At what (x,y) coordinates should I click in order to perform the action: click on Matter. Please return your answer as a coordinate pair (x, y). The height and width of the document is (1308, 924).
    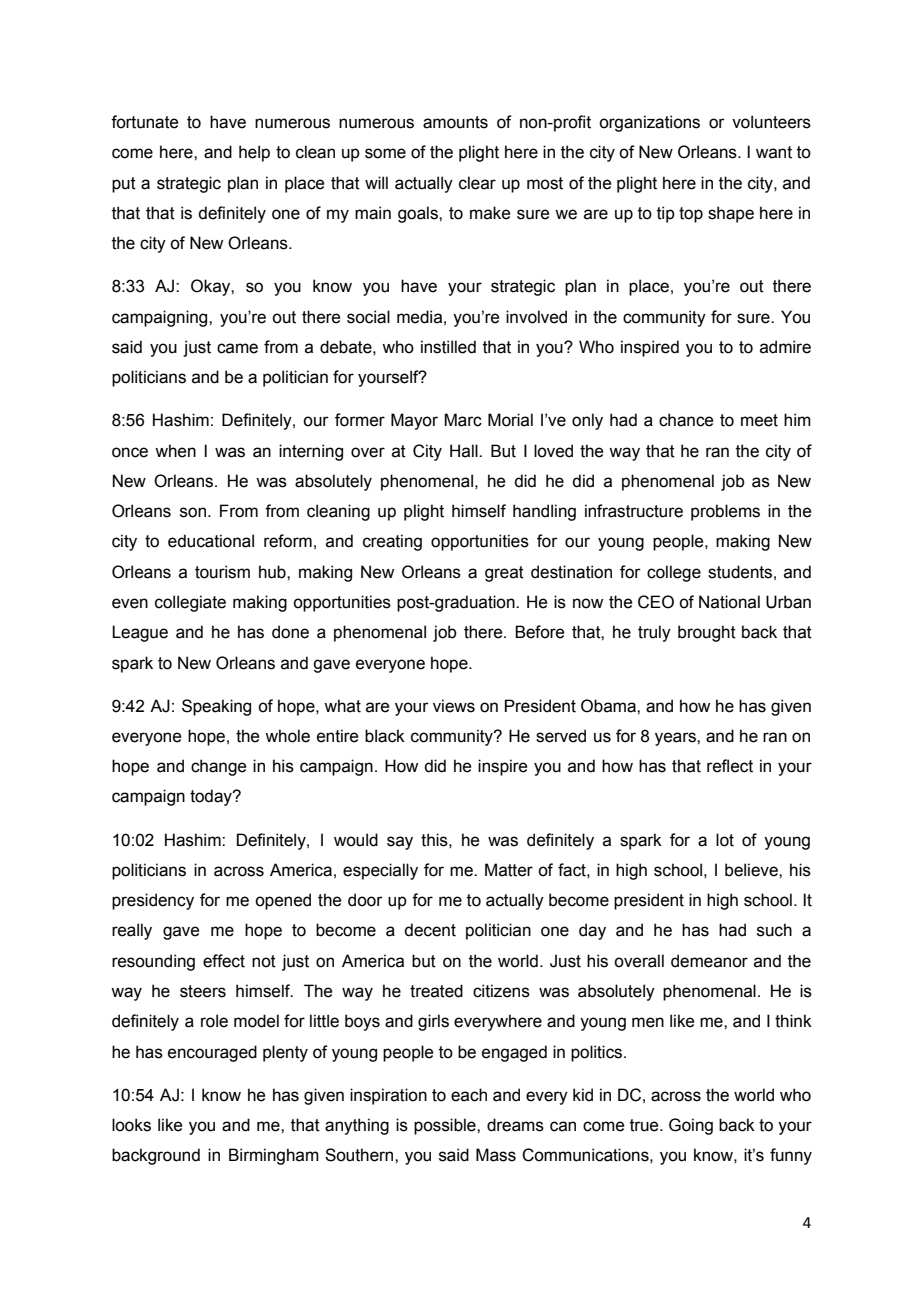
    Looking at the image, I should click on (509, 870).
